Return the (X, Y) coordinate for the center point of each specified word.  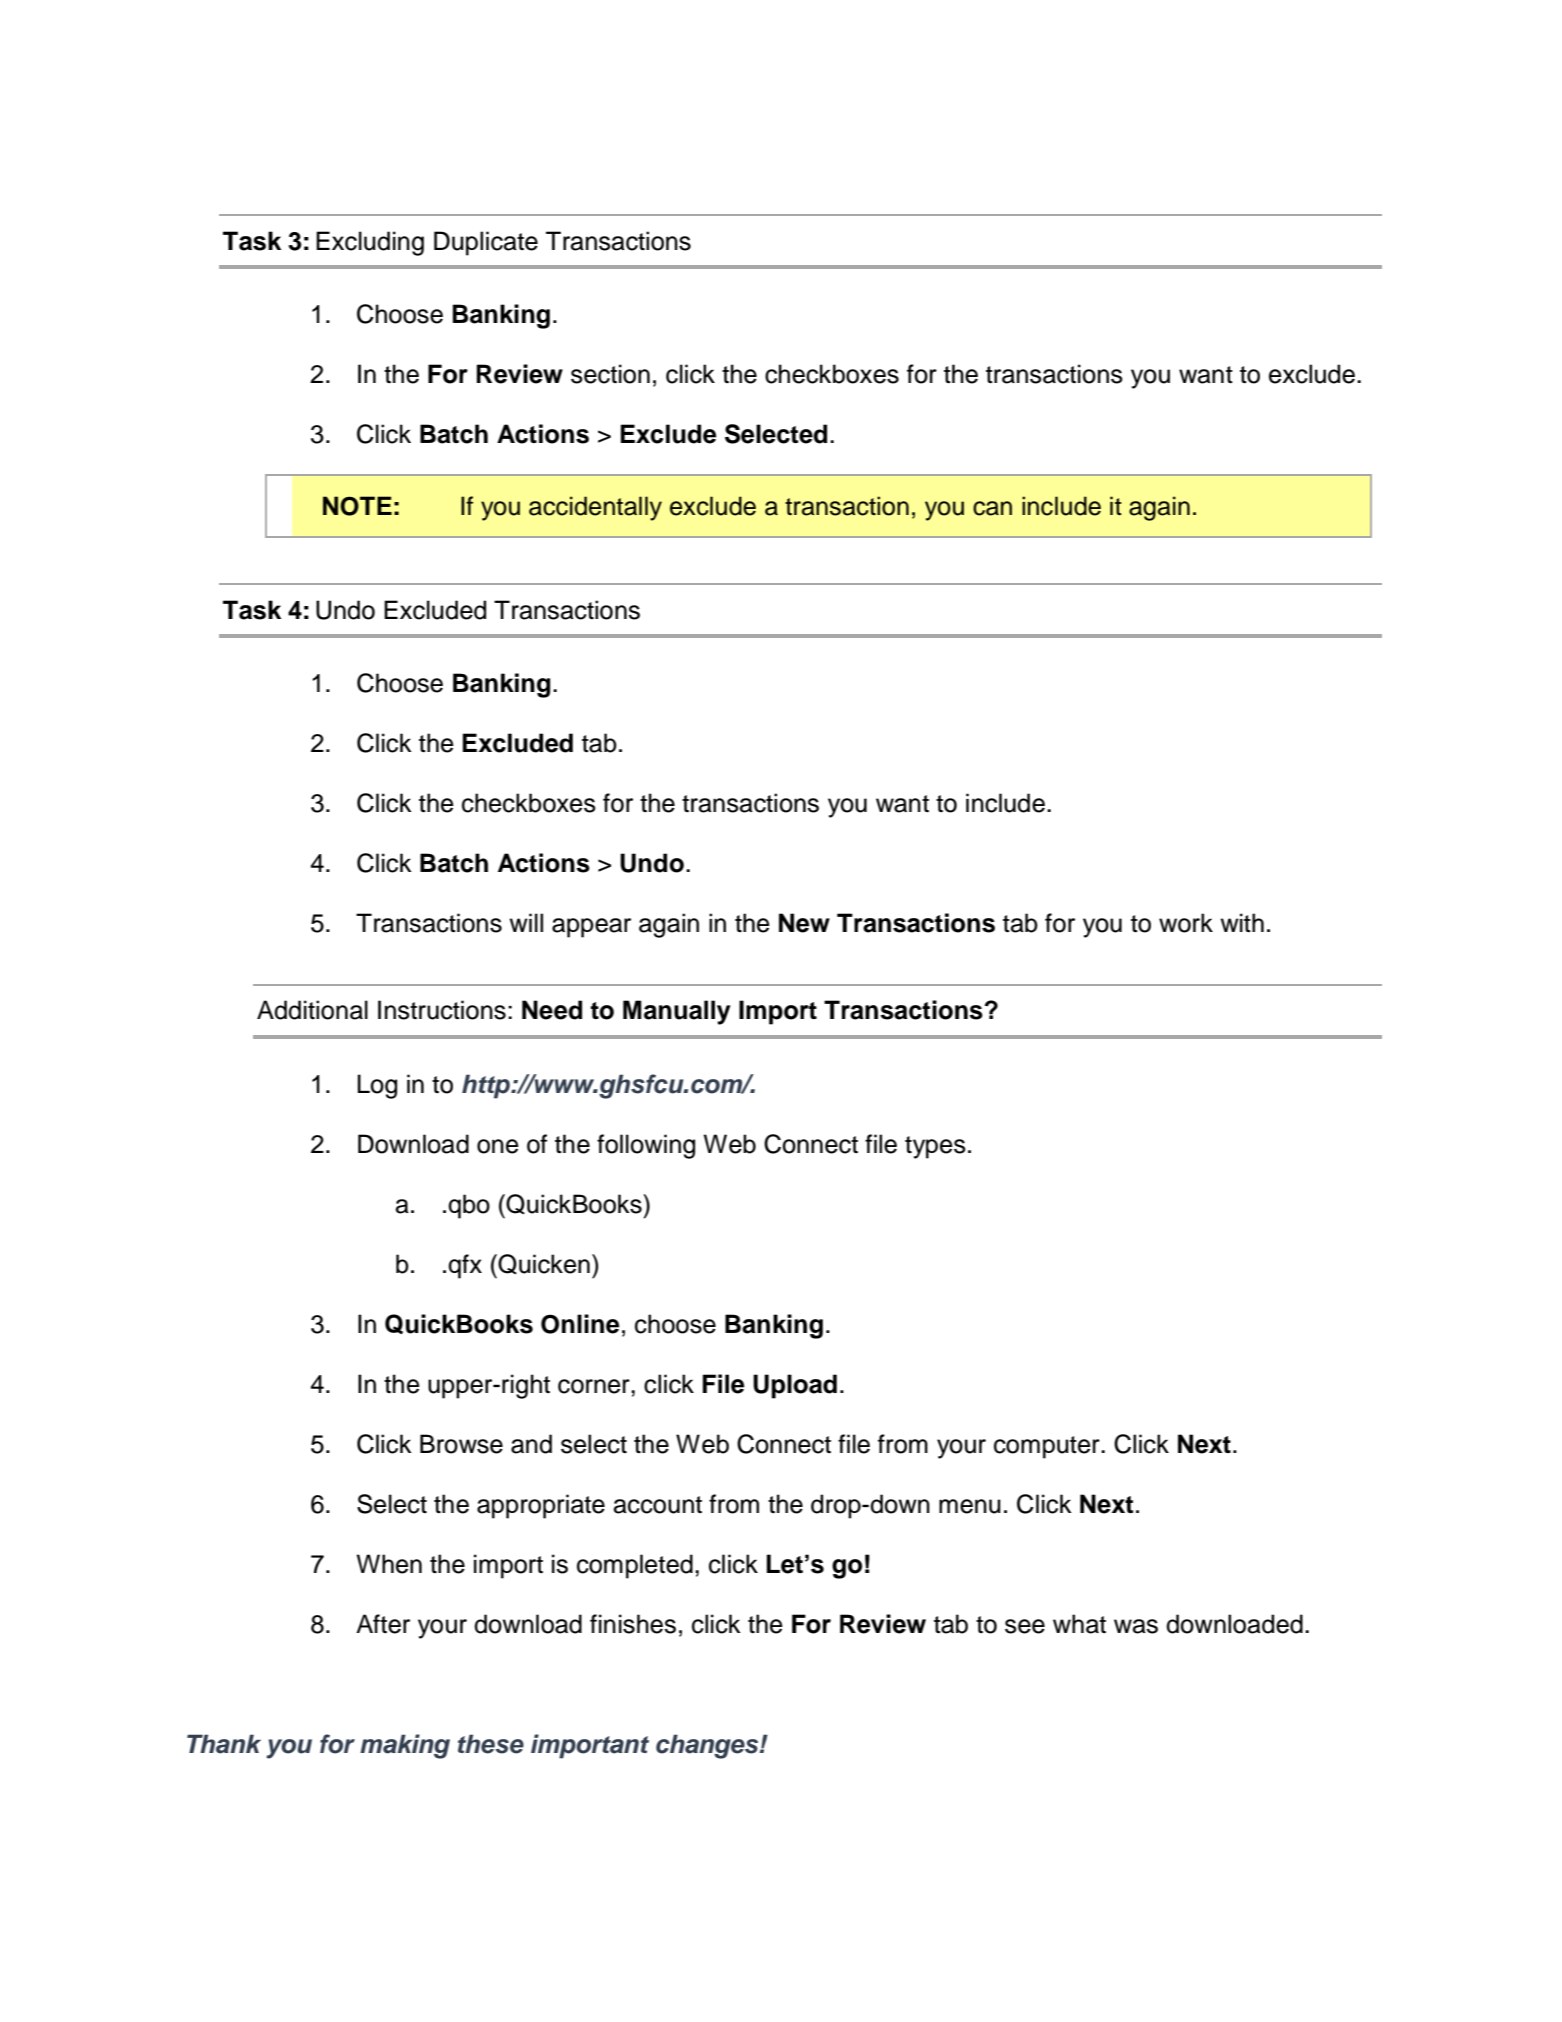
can (992, 508)
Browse (461, 1444)
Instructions (442, 1010)
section (610, 374)
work (1186, 923)
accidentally (595, 508)
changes (708, 1746)
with (1242, 922)
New (804, 923)
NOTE (357, 506)
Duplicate (486, 243)
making (405, 1746)
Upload (795, 1386)
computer (1048, 1447)
